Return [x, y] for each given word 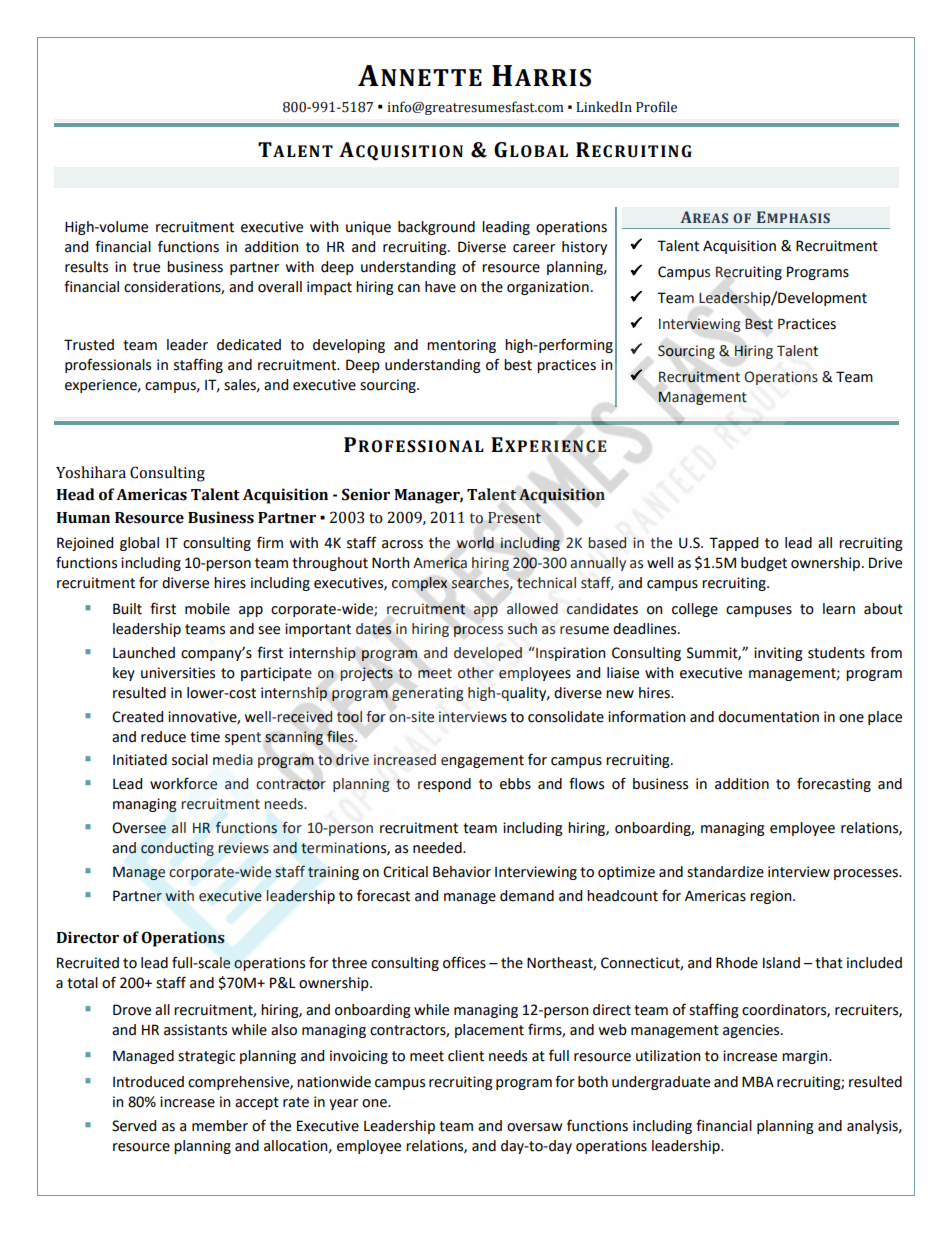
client [466, 1056]
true [146, 267]
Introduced [148, 1082]
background [436, 228]
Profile [656, 107]
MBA [758, 1081]
